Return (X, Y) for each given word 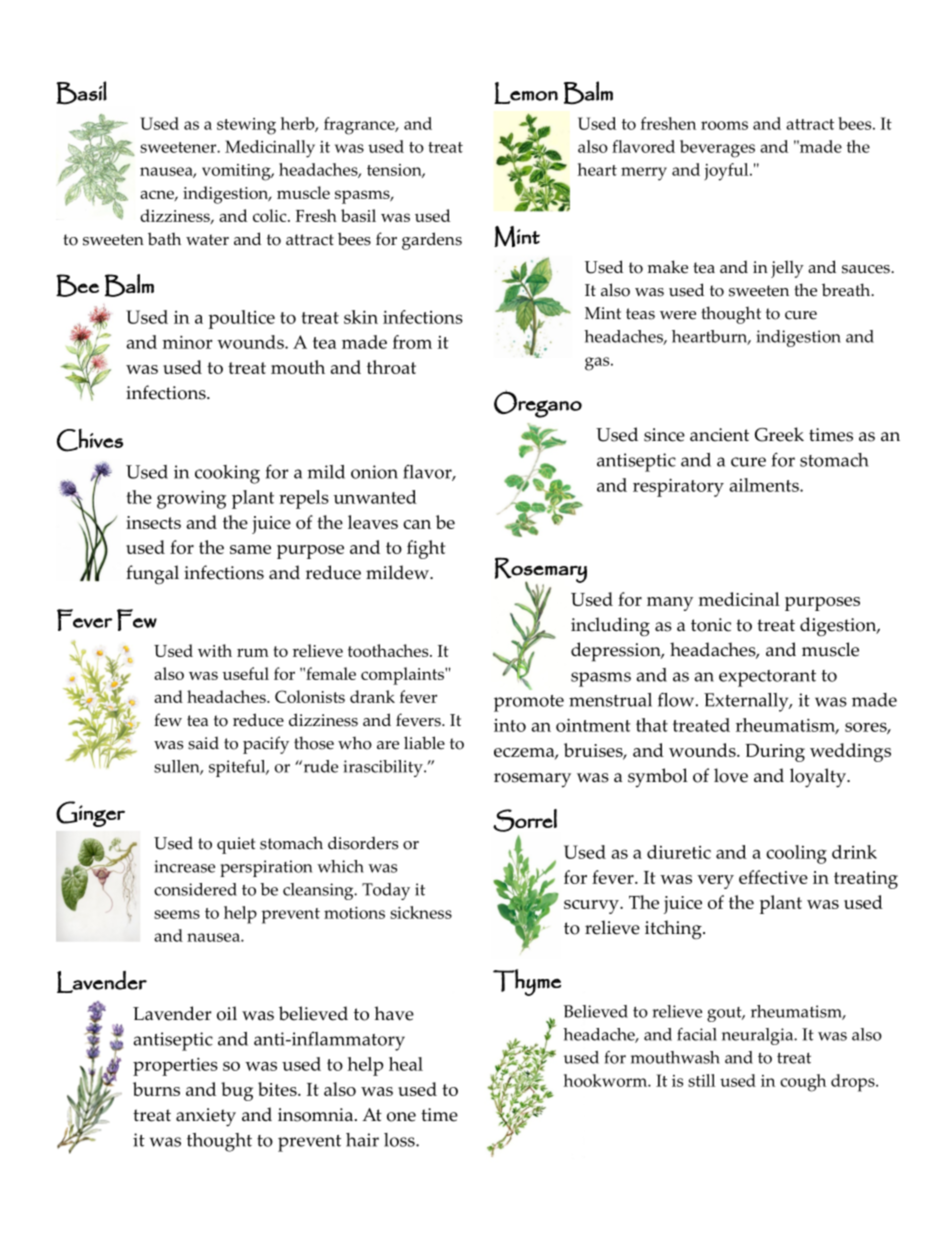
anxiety (206, 1117)
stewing (246, 126)
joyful (727, 172)
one (401, 1117)
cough (803, 1083)
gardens (432, 241)
